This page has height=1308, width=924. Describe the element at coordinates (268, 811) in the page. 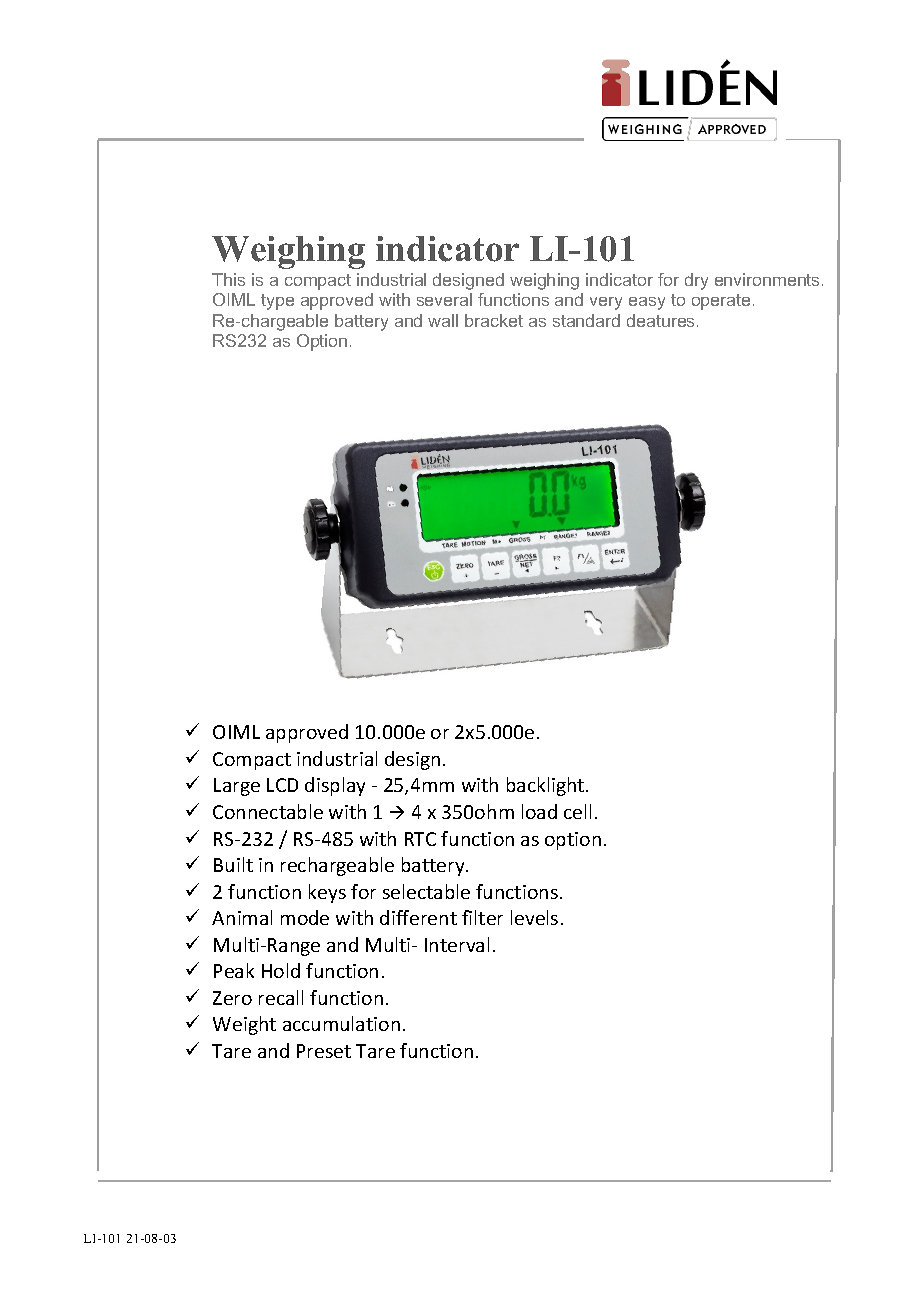

I see `Connectable` at that location.
